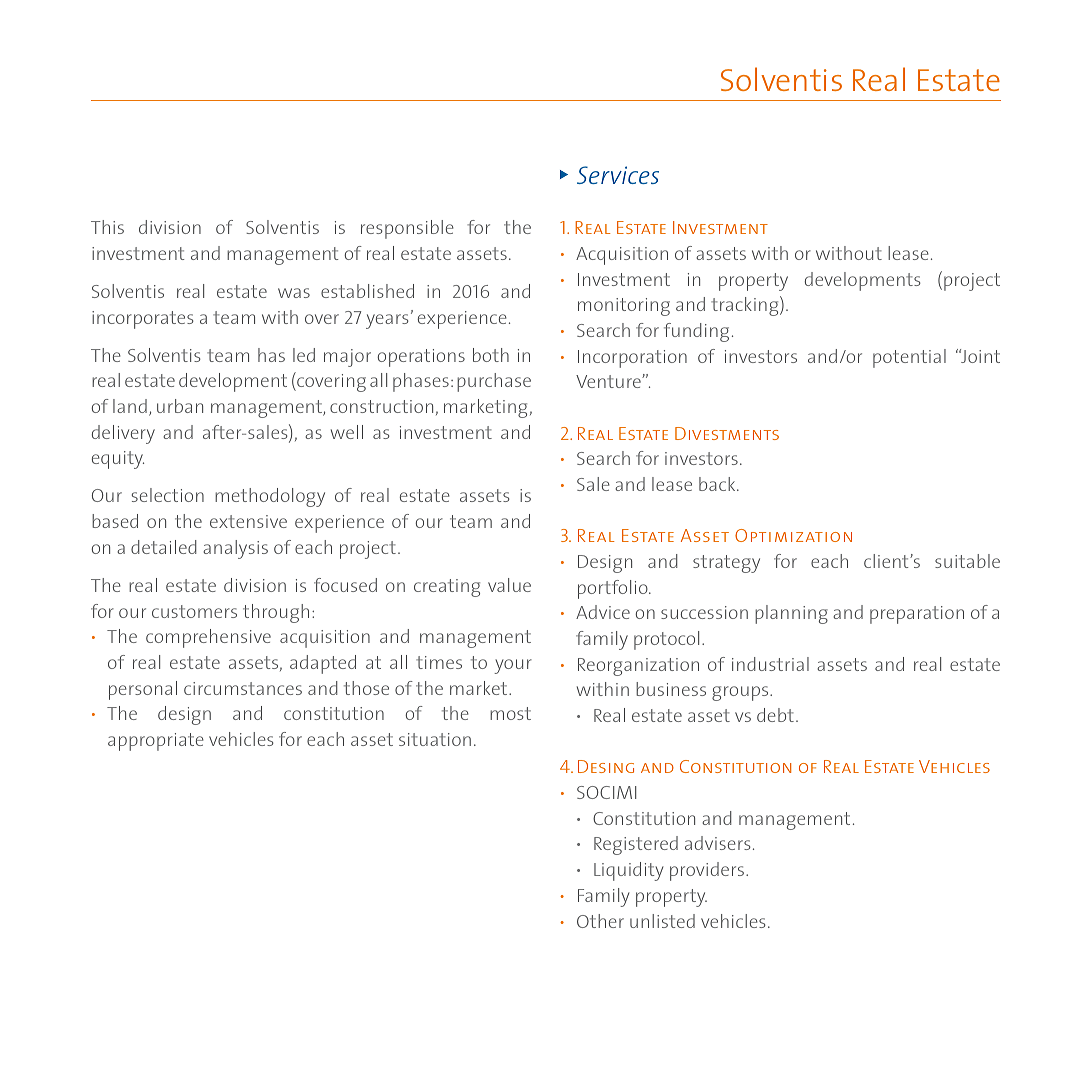  Describe the element at coordinates (156, 742) in the screenshot. I see `appropriate` at that location.
